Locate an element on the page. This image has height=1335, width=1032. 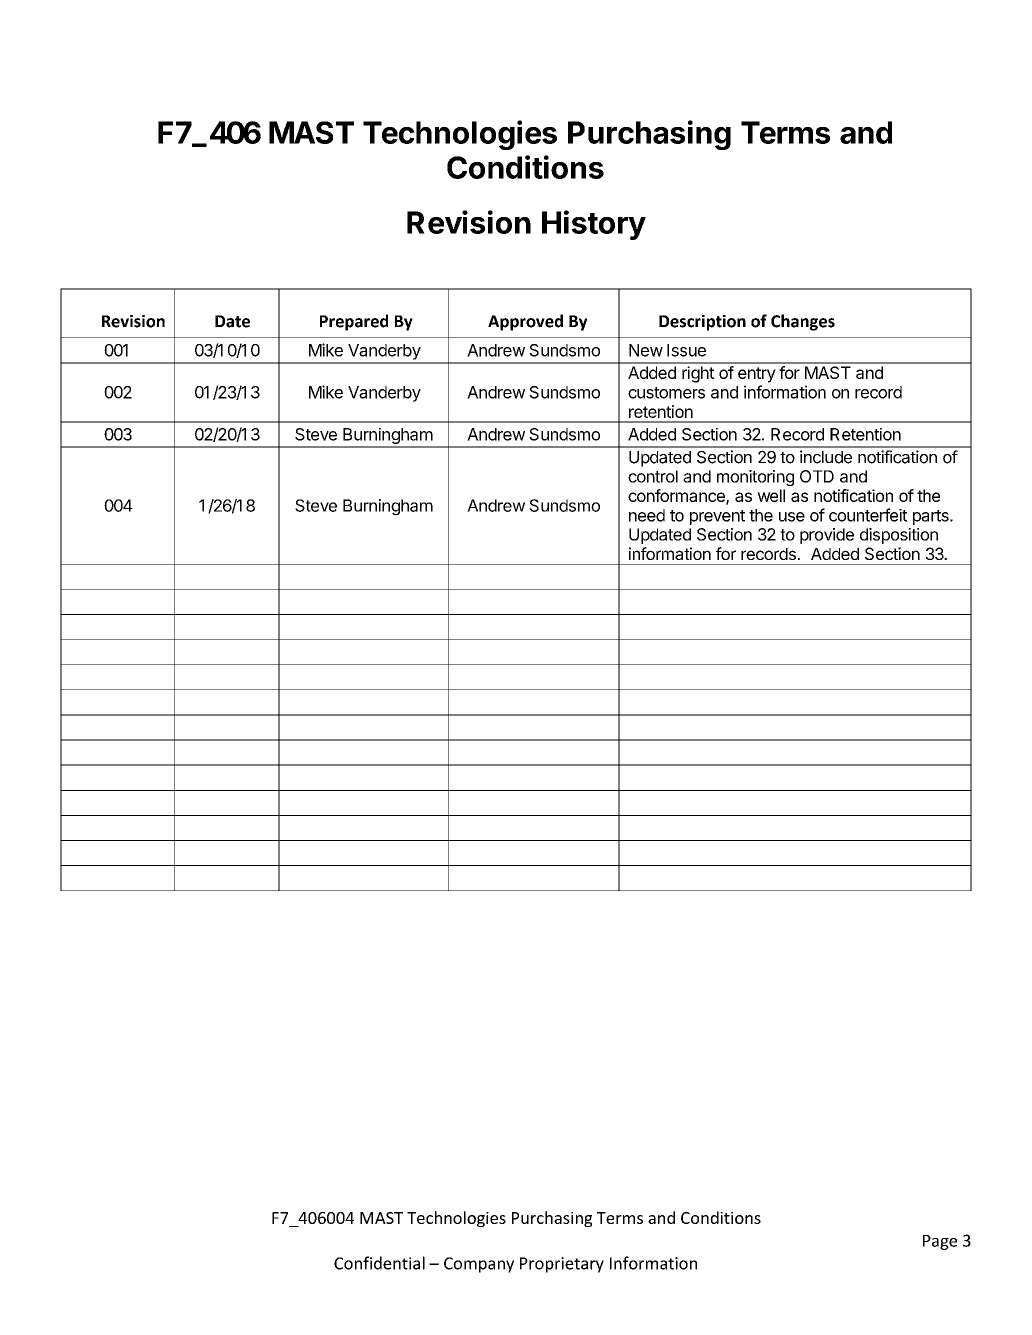
need is located at coordinates (647, 515).
